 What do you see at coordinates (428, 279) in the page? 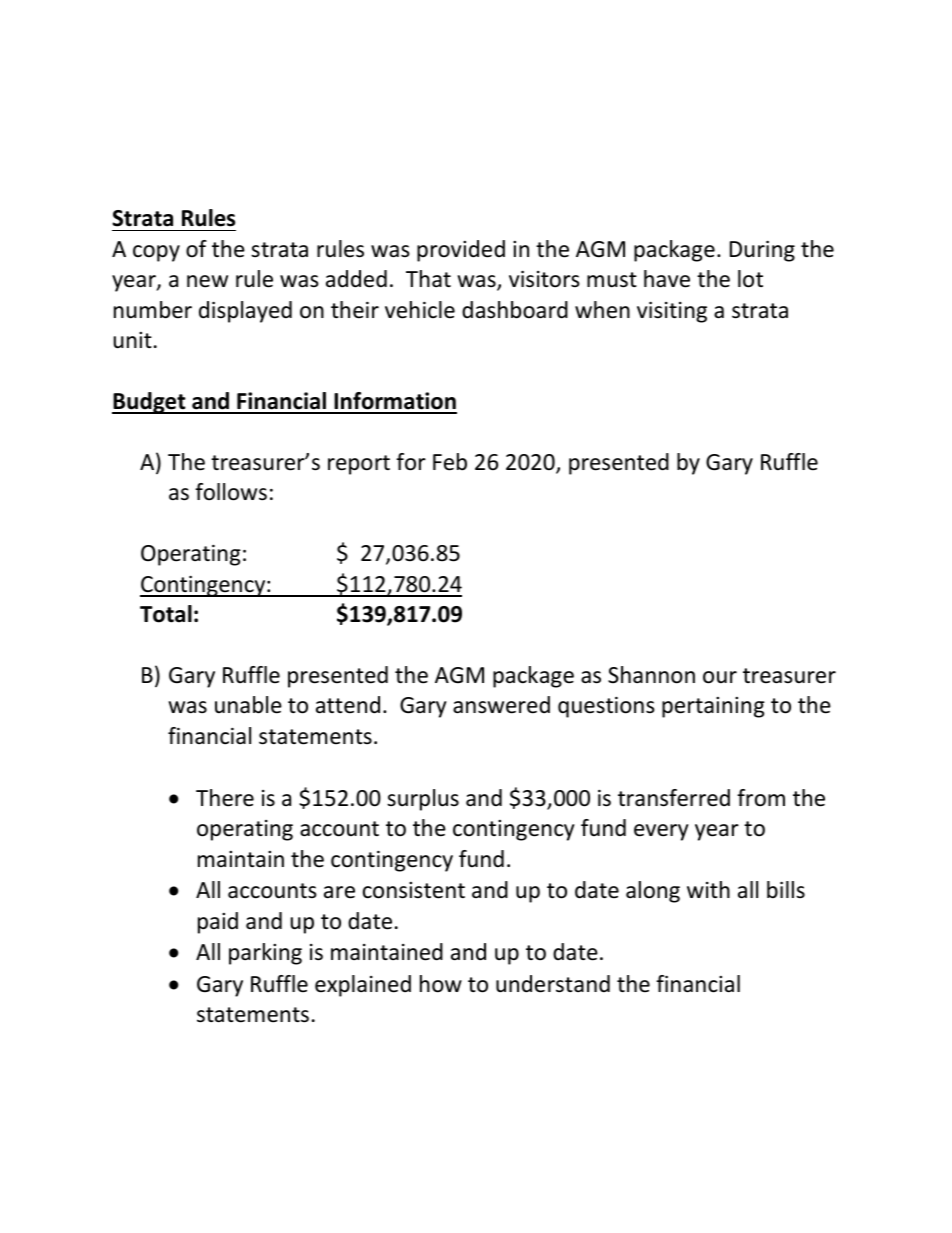
I see `That` at bounding box center [428, 279].
